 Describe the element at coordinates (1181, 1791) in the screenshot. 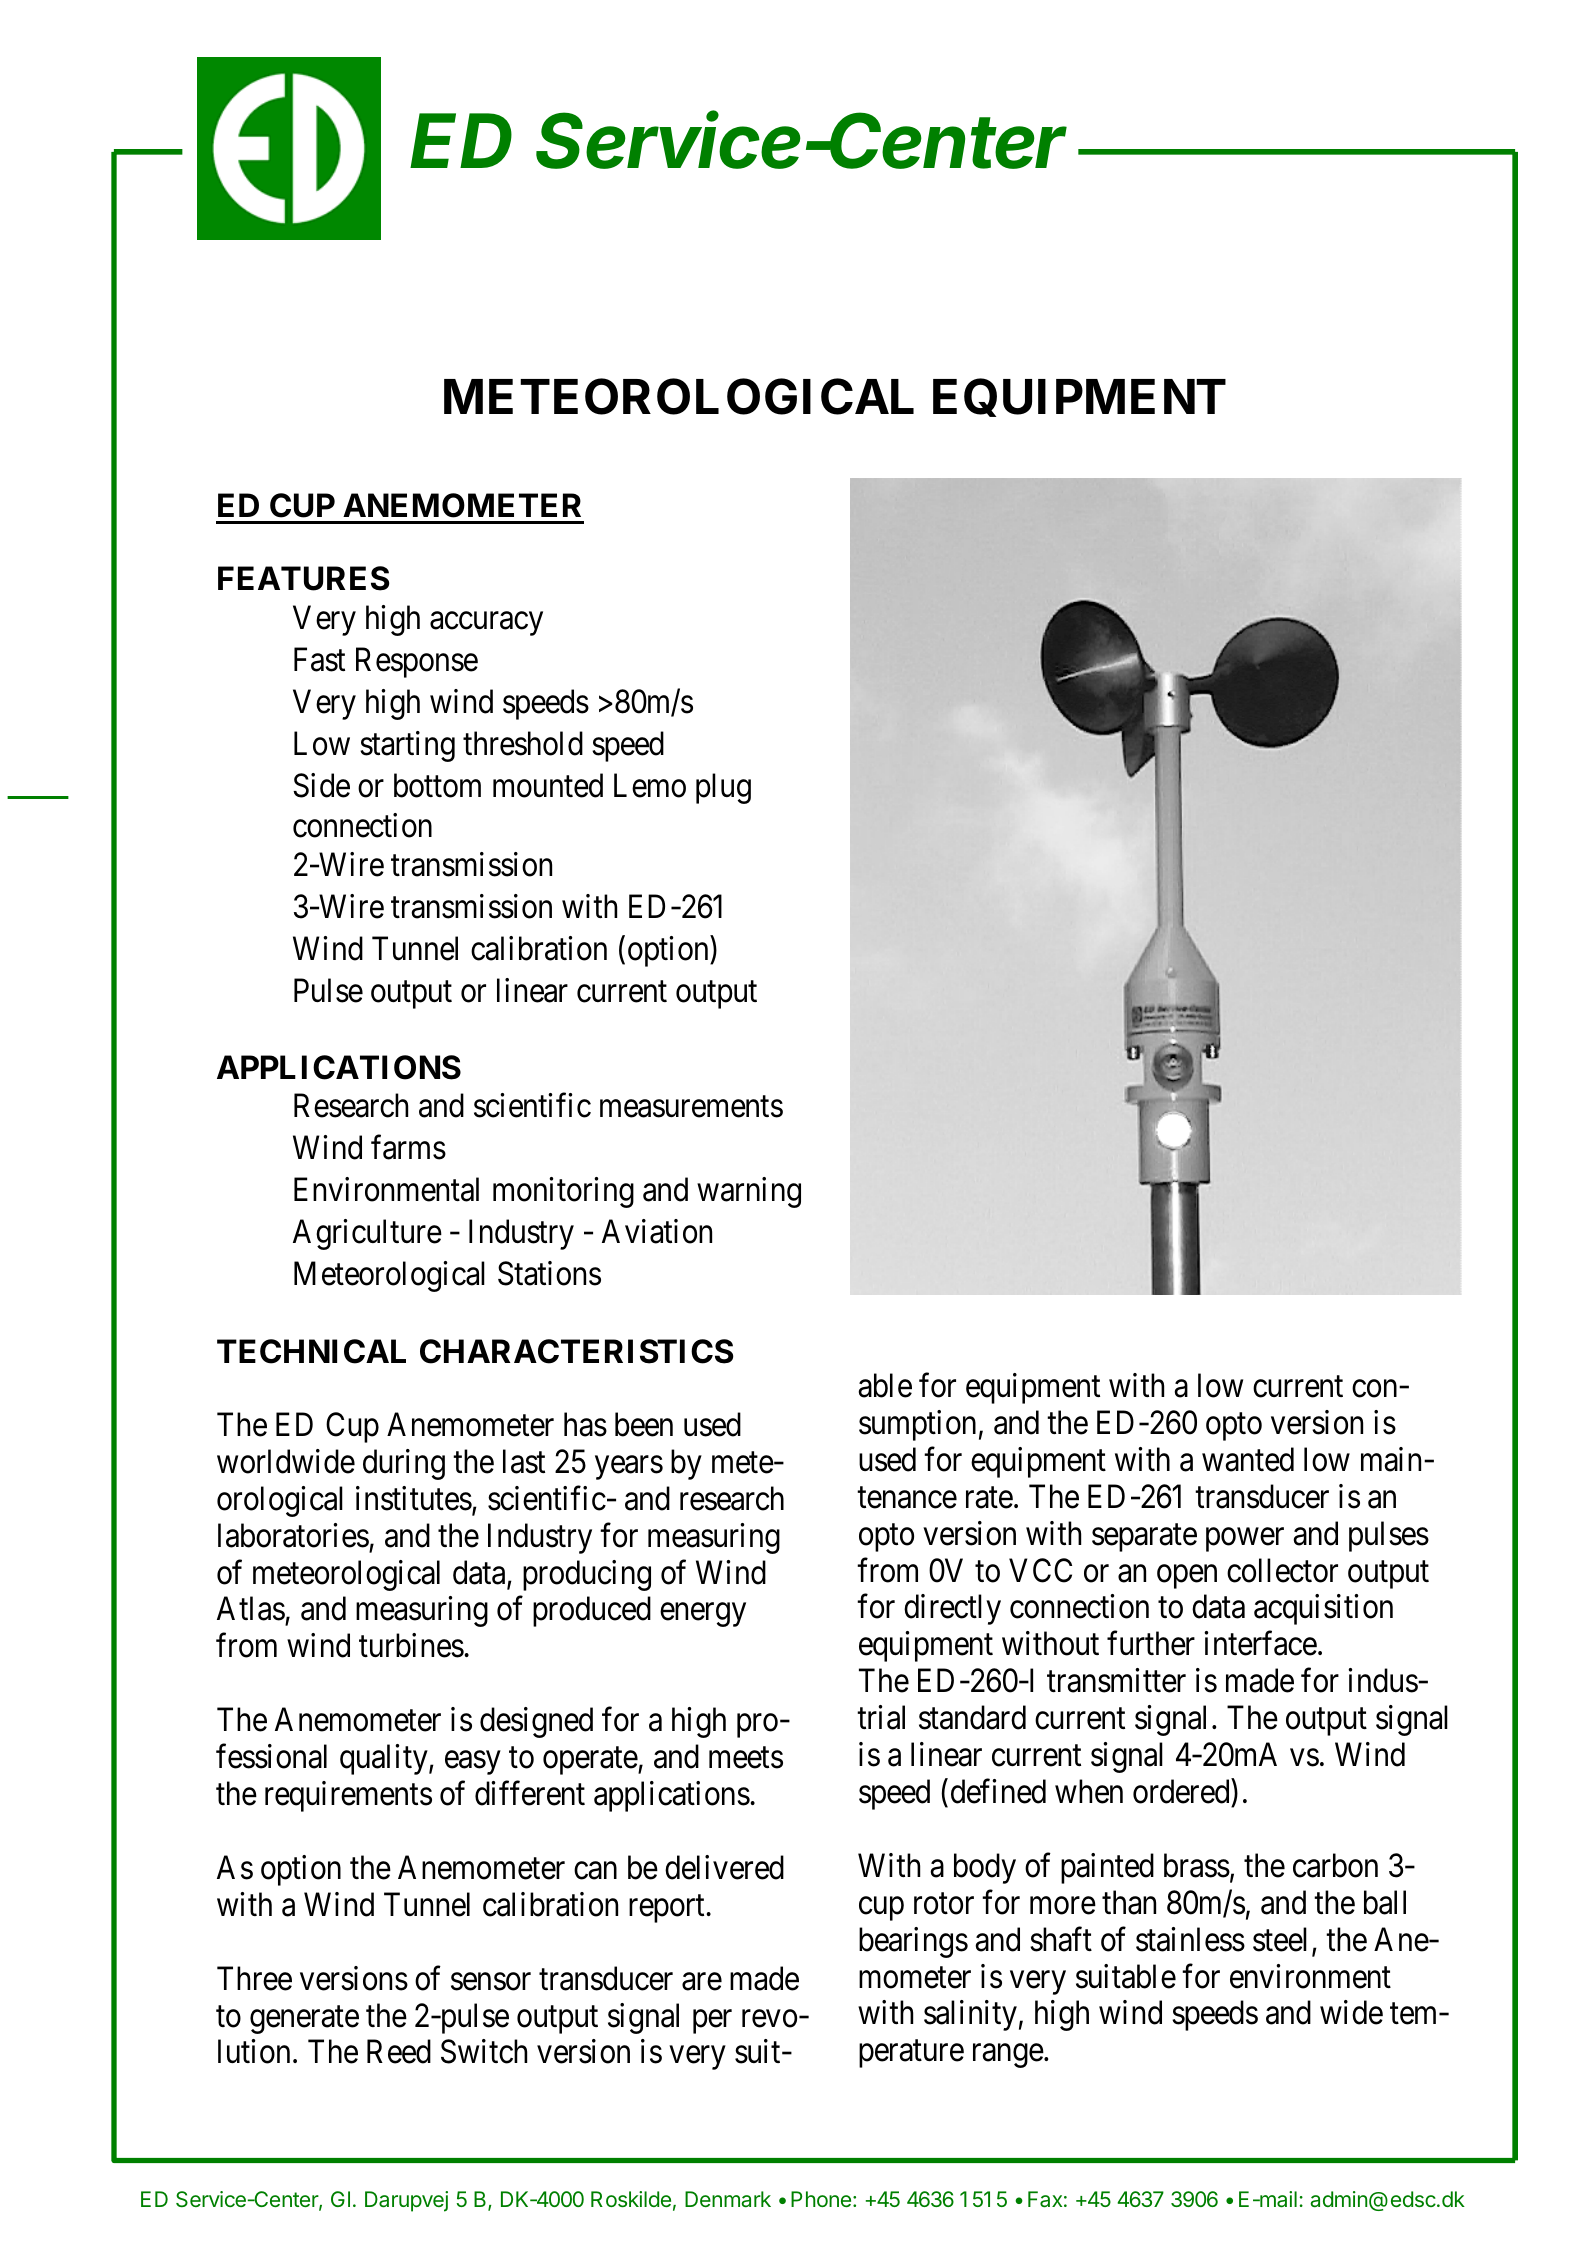

I see `ordered` at that location.
